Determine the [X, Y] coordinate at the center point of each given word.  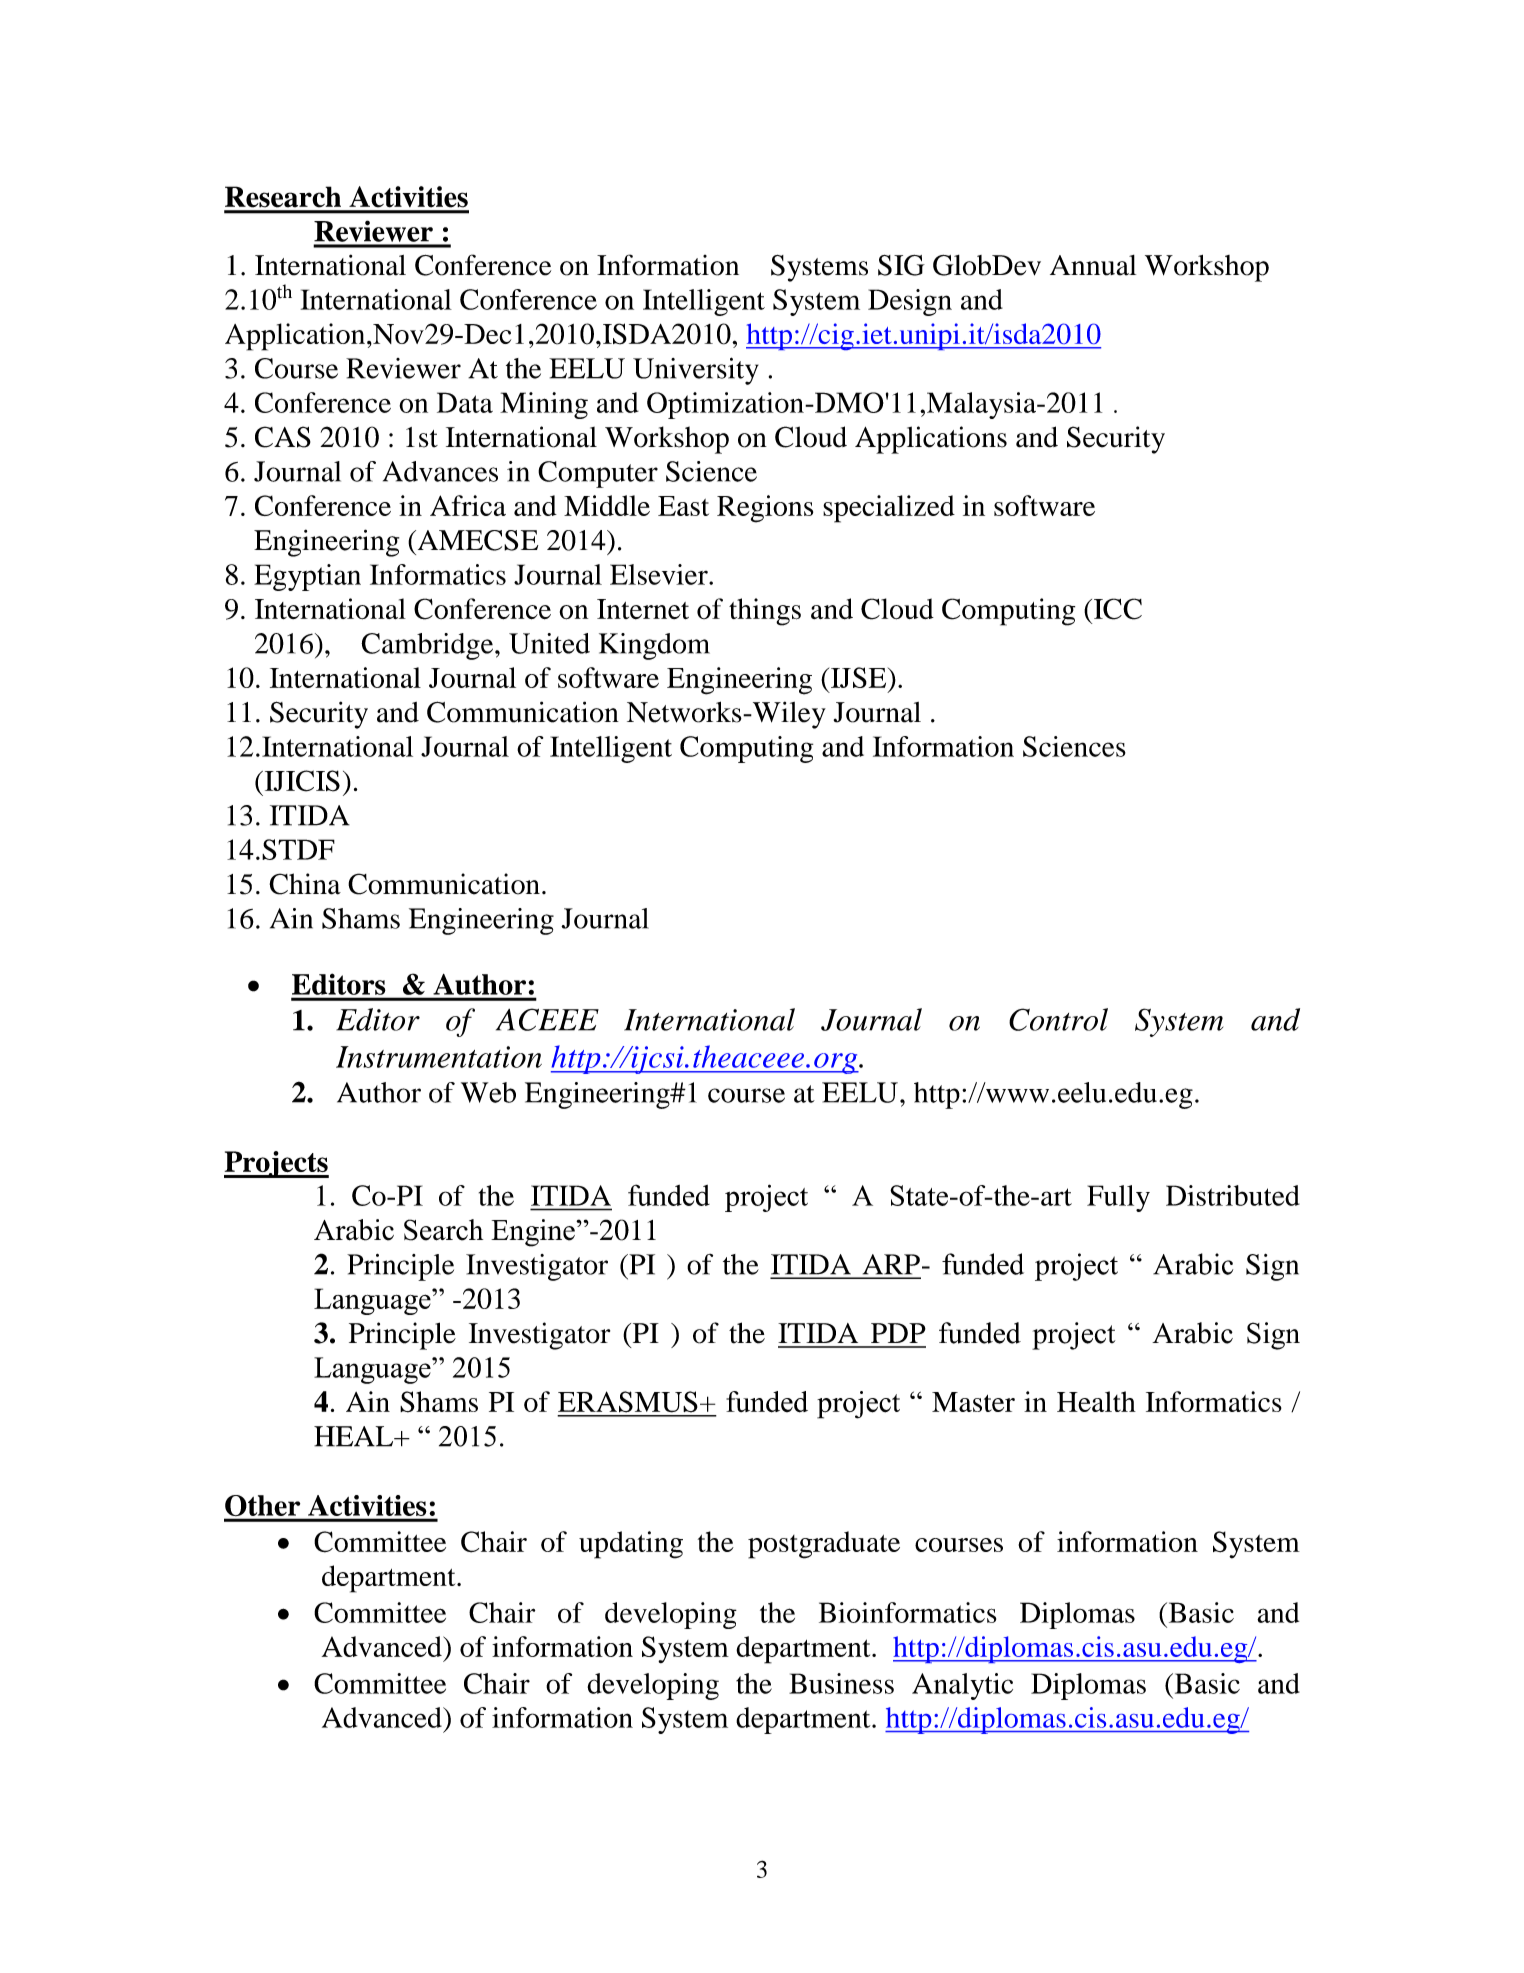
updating [631, 1545]
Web [488, 1092]
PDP [898, 1333]
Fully [1118, 1198]
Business [841, 1683]
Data [465, 402]
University [696, 371]
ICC [1116, 609]
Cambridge [428, 646]
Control [1058, 1019]
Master [973, 1402]
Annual [1093, 265]
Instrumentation [439, 1057]
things [765, 612]
